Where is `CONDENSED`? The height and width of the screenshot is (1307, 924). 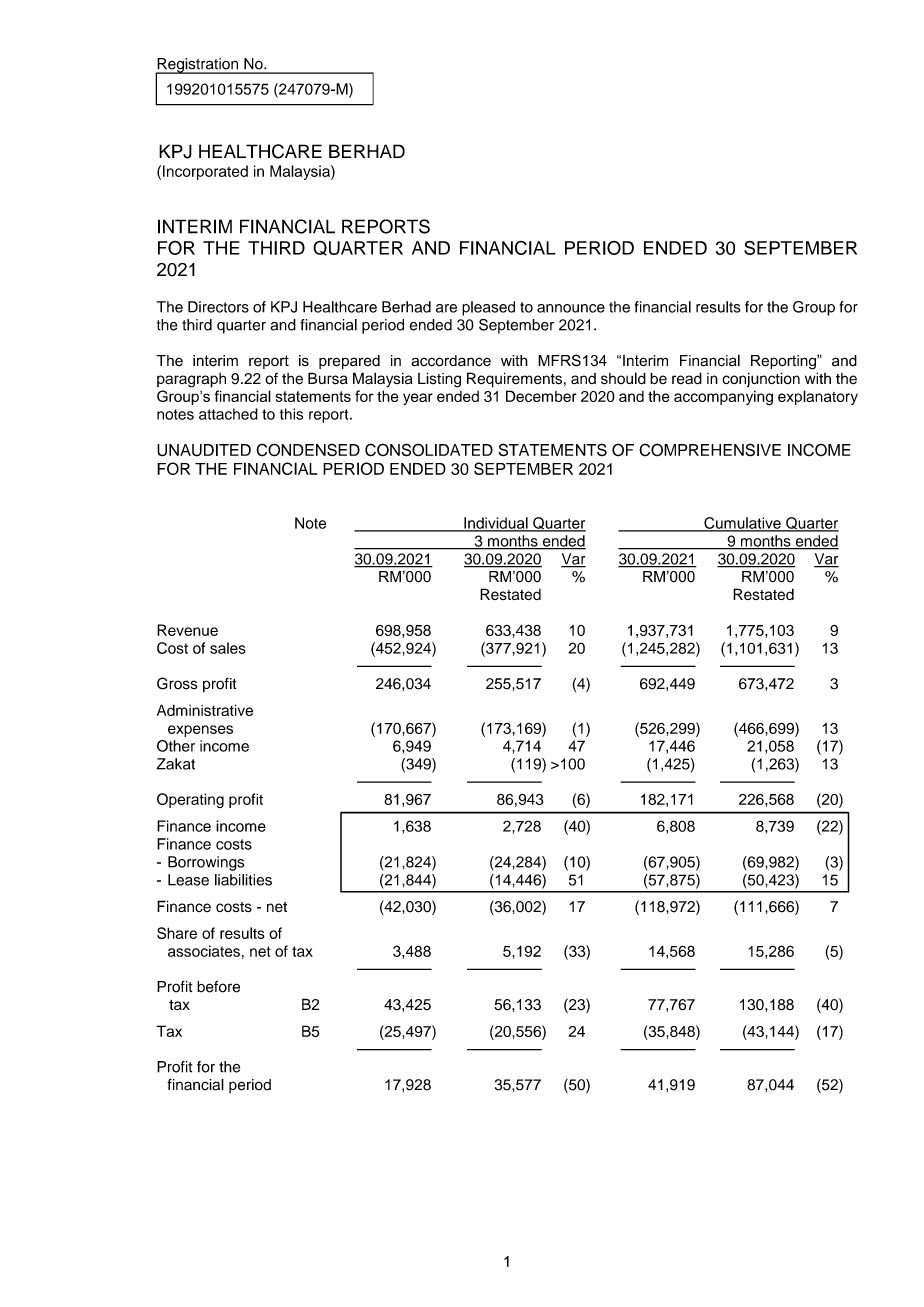 CONDENSED is located at coordinates (308, 450).
